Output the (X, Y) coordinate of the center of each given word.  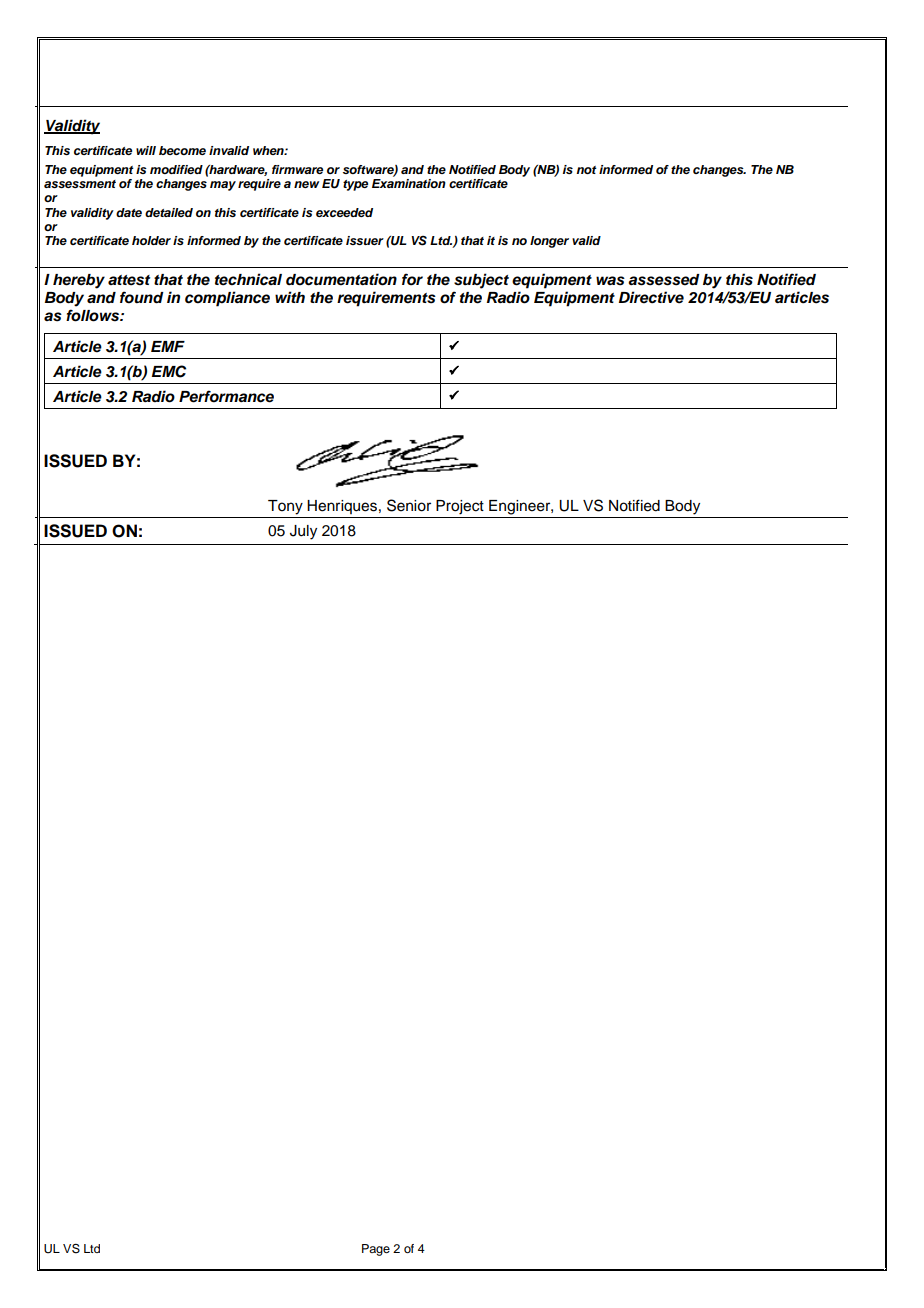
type (355, 185)
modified (176, 169)
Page (376, 1250)
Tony (285, 507)
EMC (169, 371)
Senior (409, 505)
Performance (226, 396)
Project (460, 507)
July (303, 532)
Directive (651, 297)
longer (549, 242)
